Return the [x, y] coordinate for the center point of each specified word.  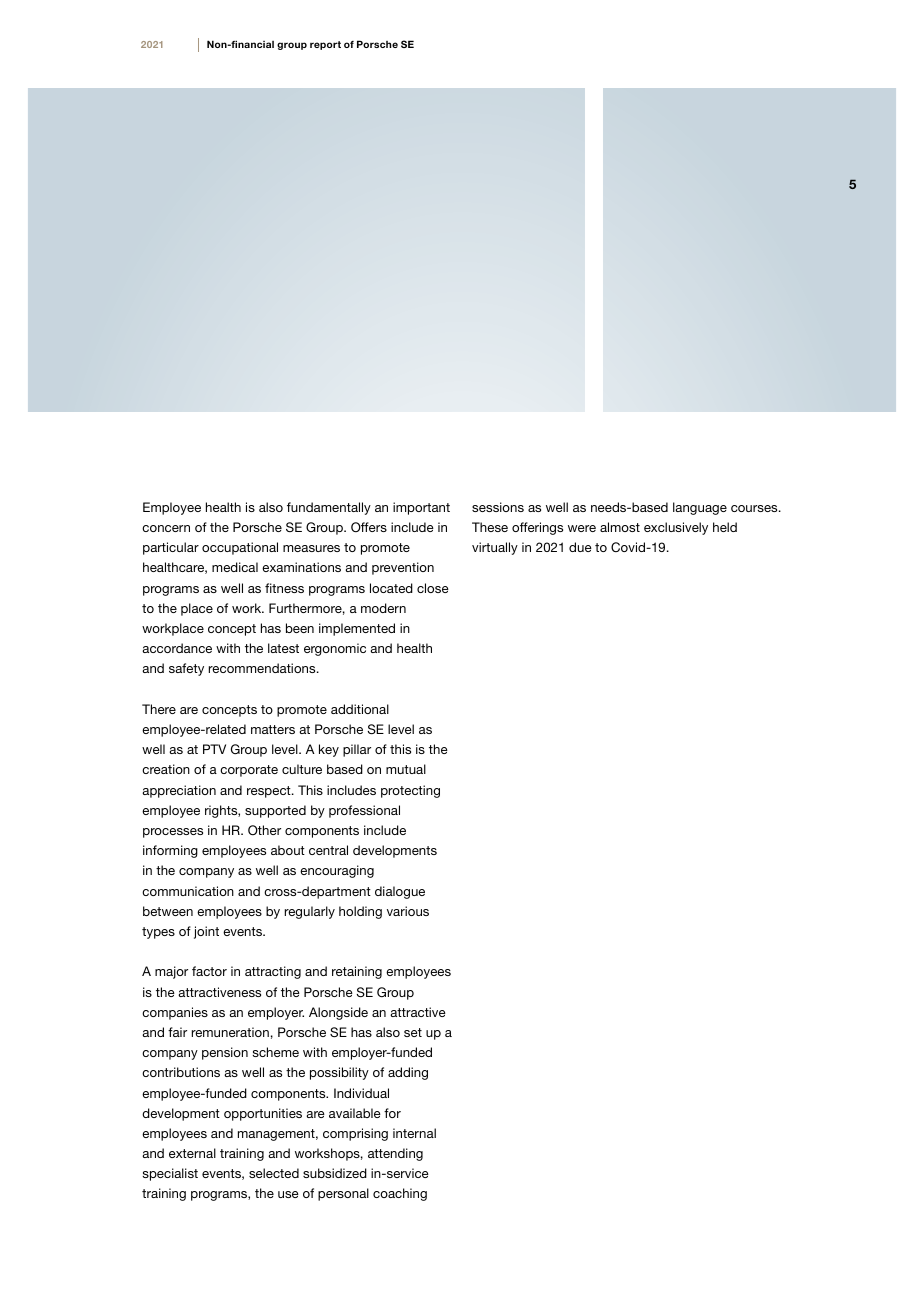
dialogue [400, 892]
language [700, 508]
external [192, 1153]
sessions [498, 507]
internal [414, 1133]
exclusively [676, 528]
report [325, 45]
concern [166, 528]
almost [620, 527]
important [421, 508]
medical [235, 567]
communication [188, 891]
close [433, 588]
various [408, 911]
